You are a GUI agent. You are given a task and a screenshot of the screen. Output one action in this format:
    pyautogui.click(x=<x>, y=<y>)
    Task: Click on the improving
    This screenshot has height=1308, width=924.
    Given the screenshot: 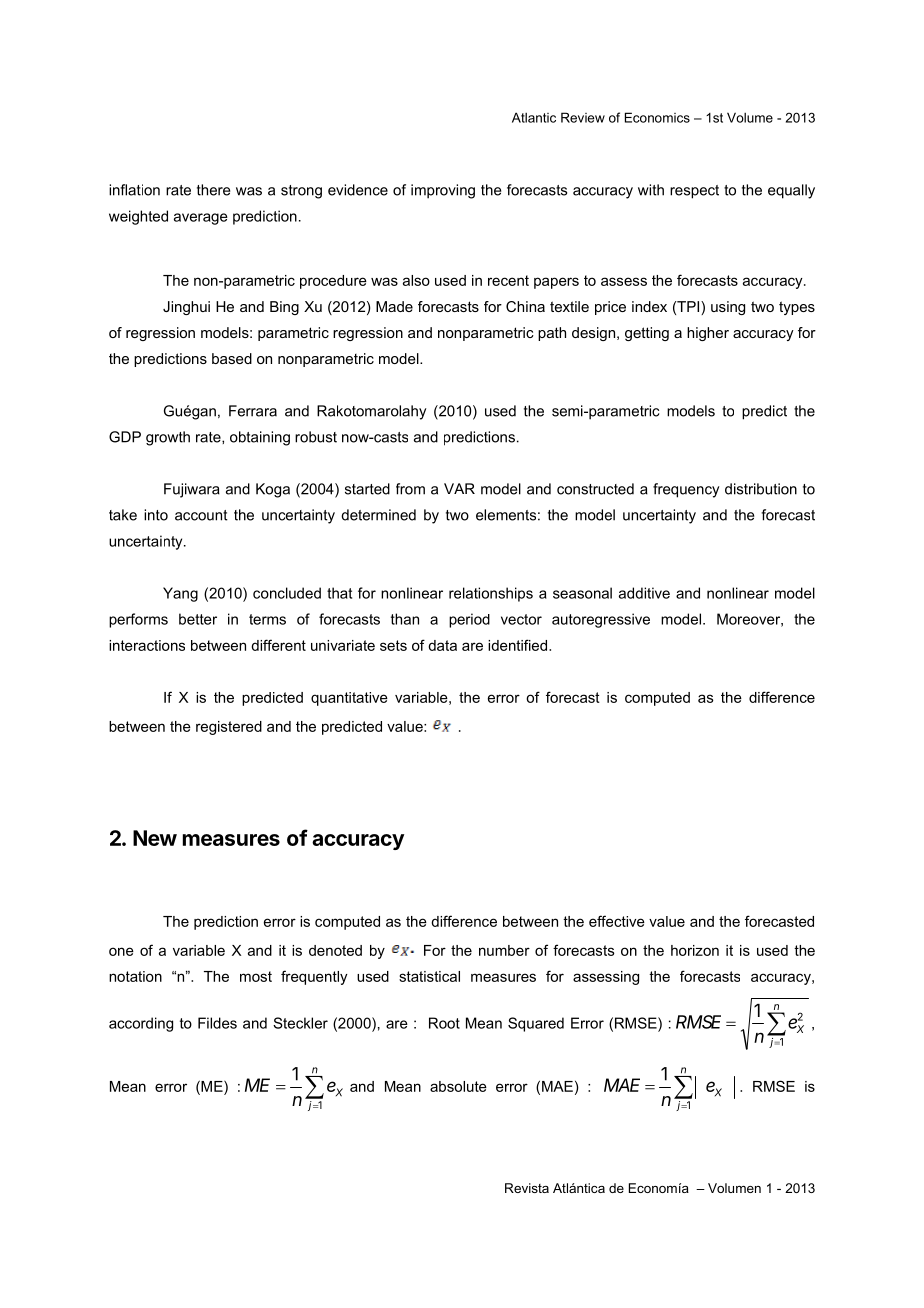 What is the action you would take?
    pyautogui.click(x=443, y=191)
